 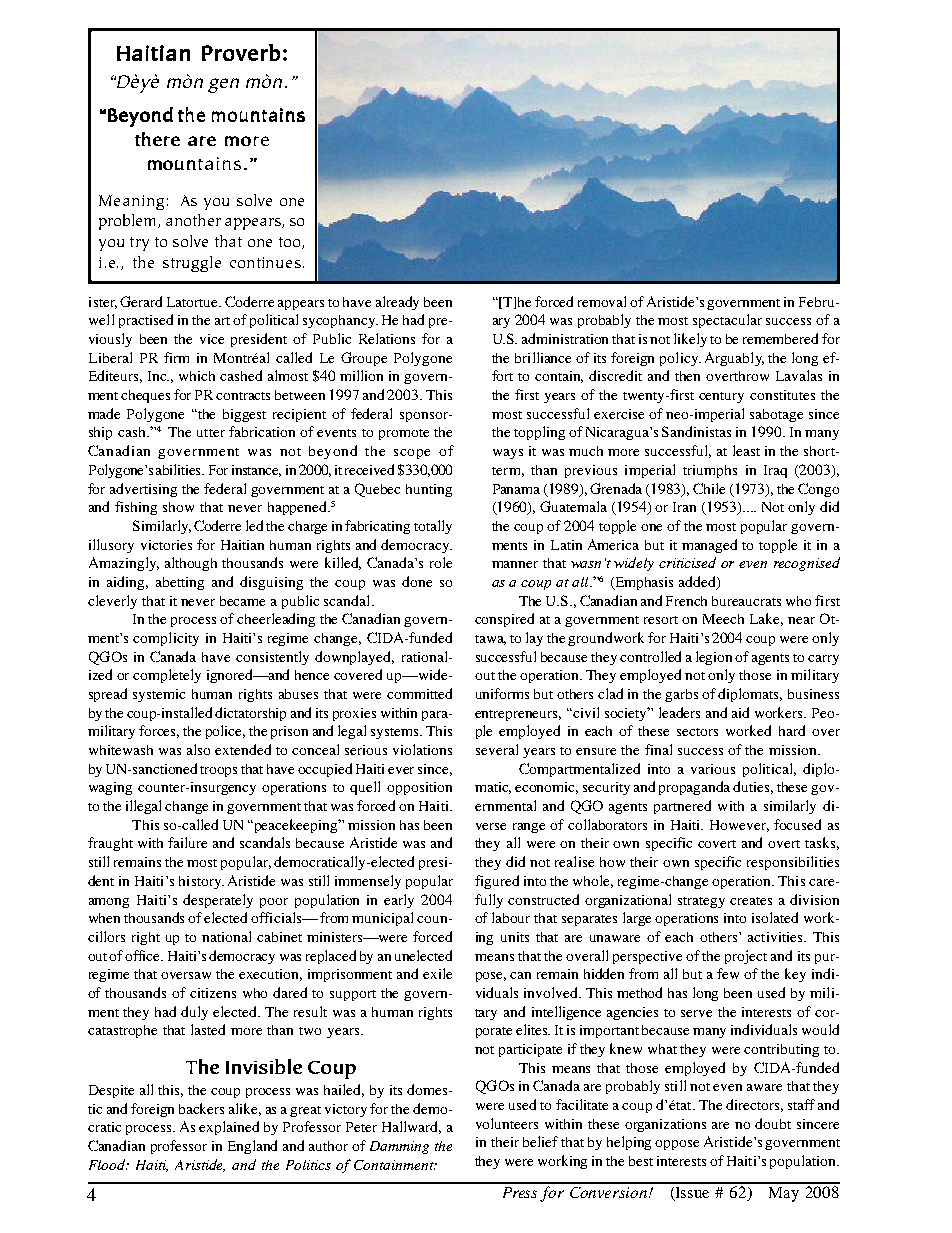 I want to click on hunting, so click(x=429, y=490).
